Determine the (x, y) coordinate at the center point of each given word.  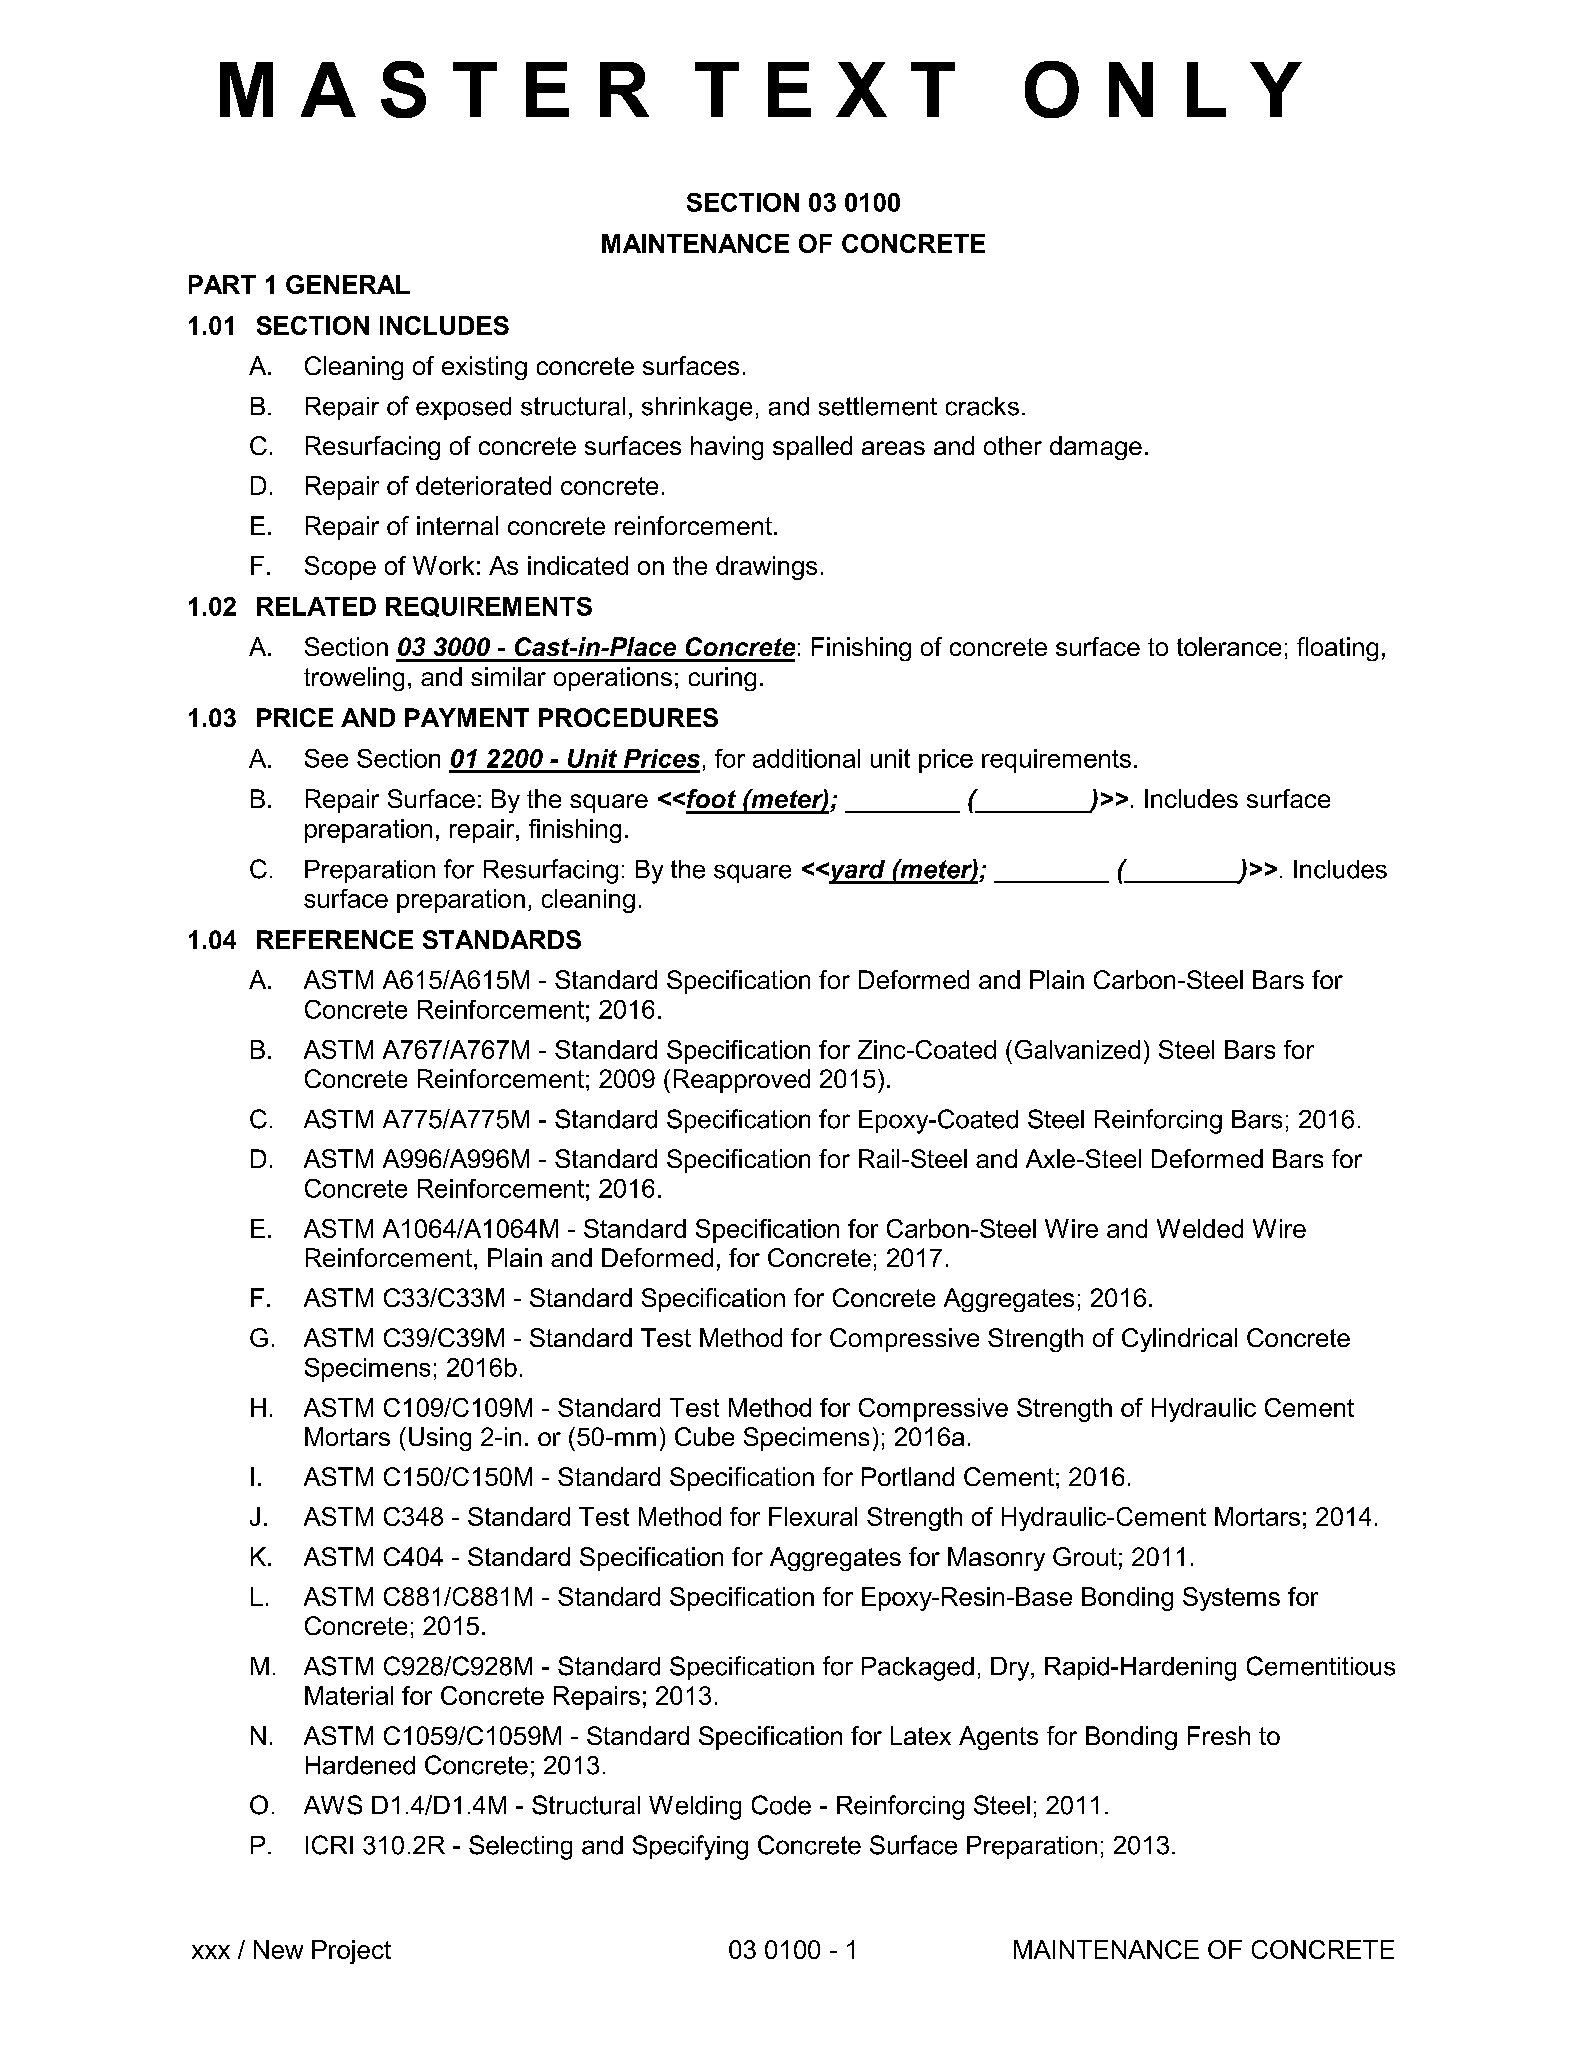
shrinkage (697, 409)
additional (806, 758)
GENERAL (348, 284)
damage (1096, 448)
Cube (704, 1436)
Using (440, 1439)
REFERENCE (335, 939)
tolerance (1229, 646)
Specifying (690, 1847)
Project (351, 1952)
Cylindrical (1179, 1340)
